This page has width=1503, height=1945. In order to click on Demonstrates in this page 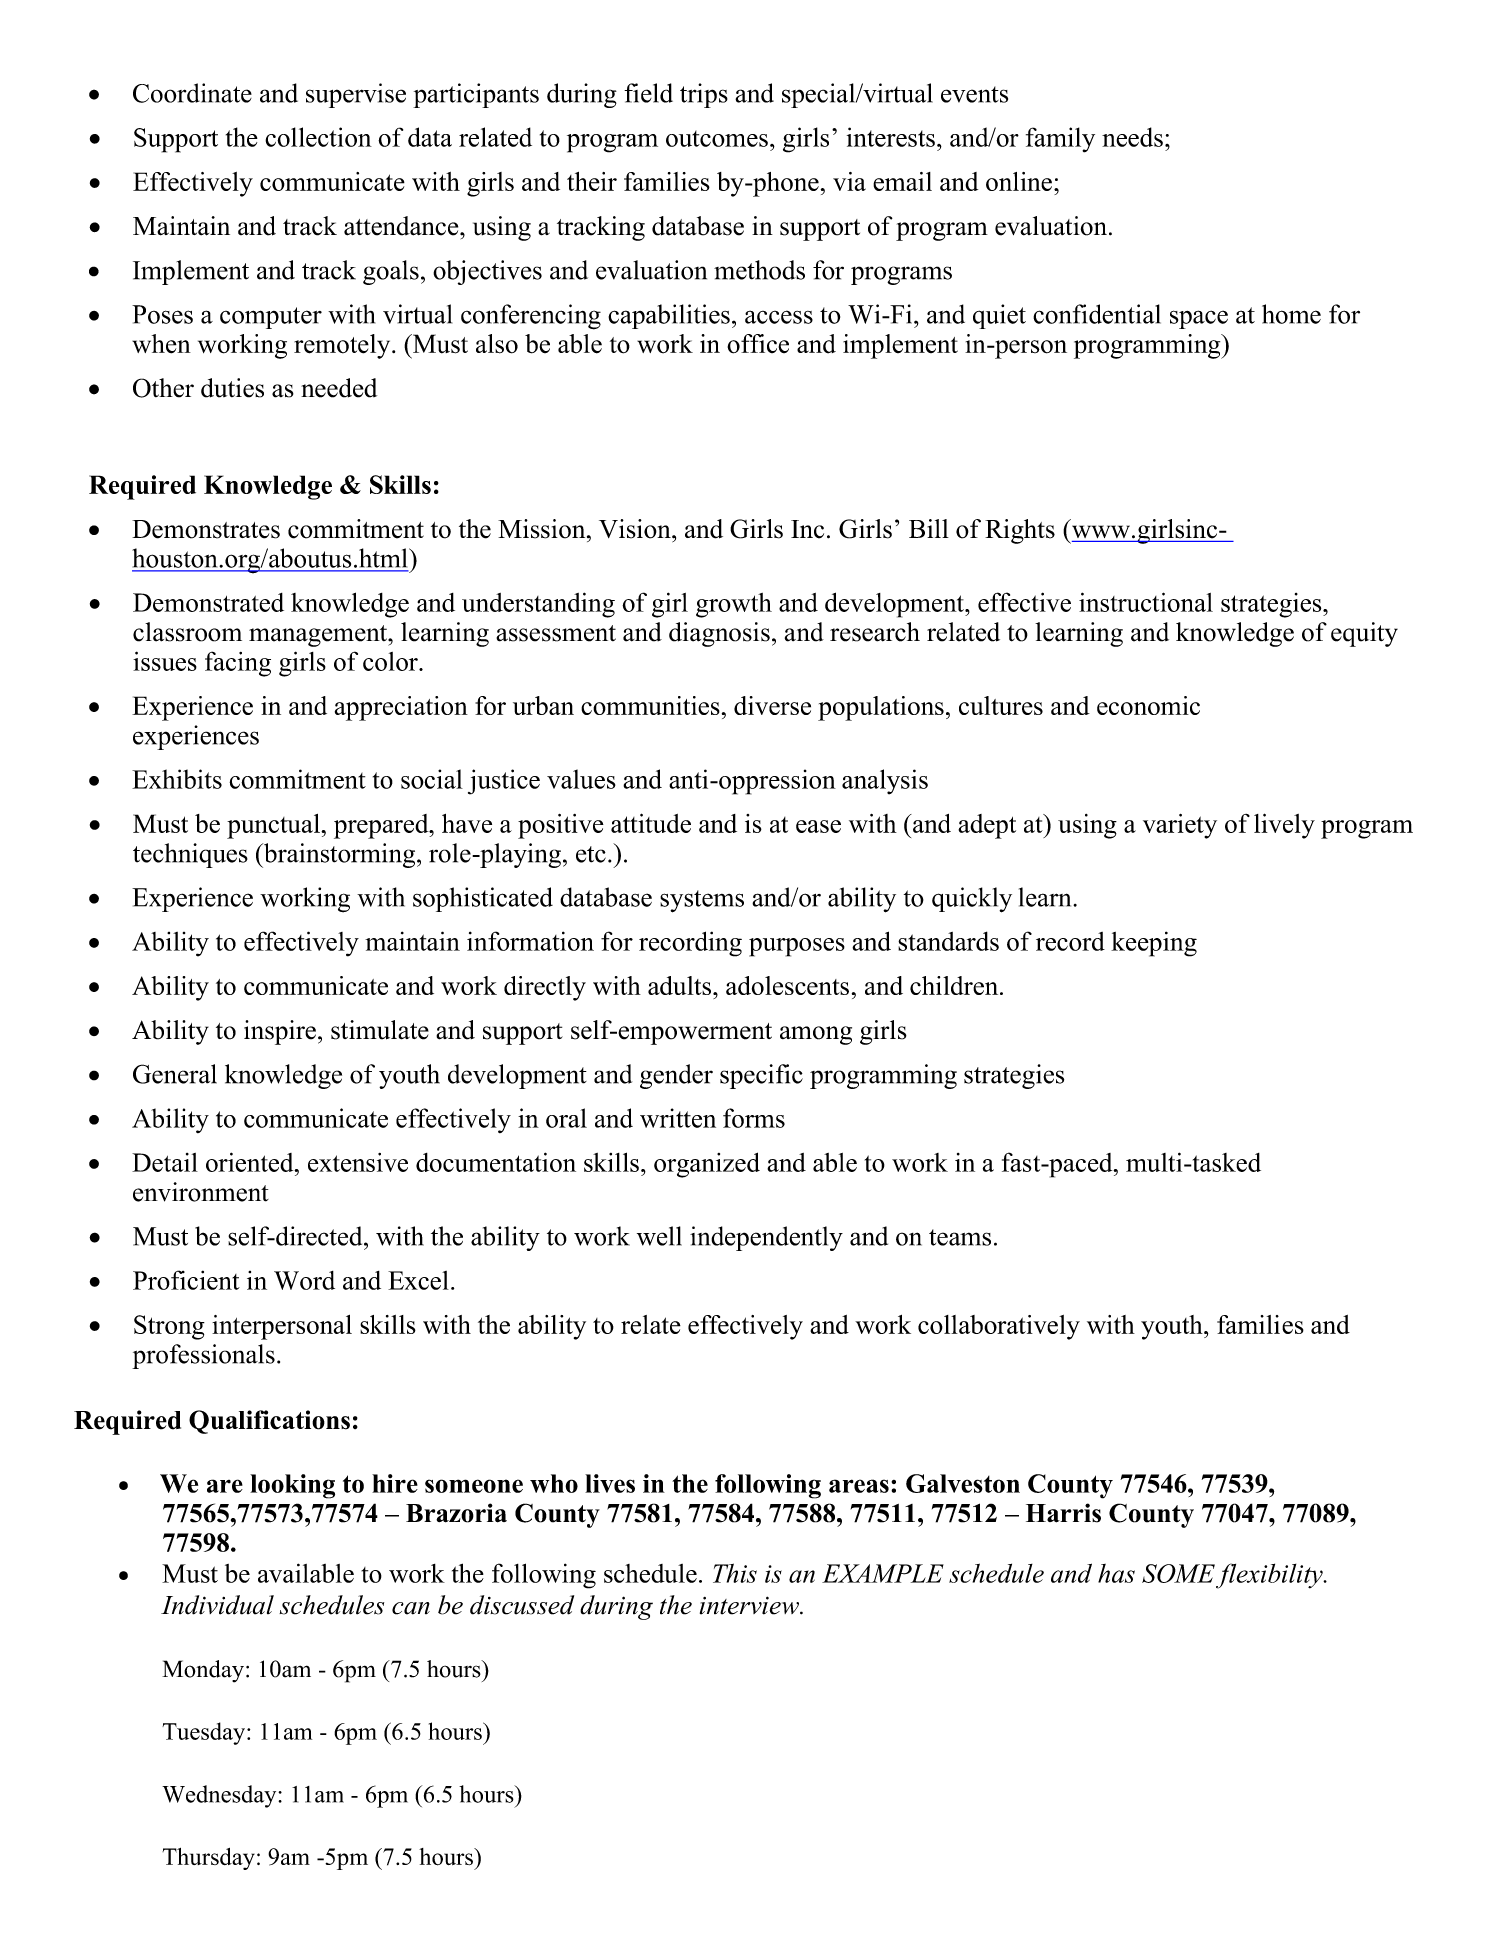, I will do `click(206, 529)`.
